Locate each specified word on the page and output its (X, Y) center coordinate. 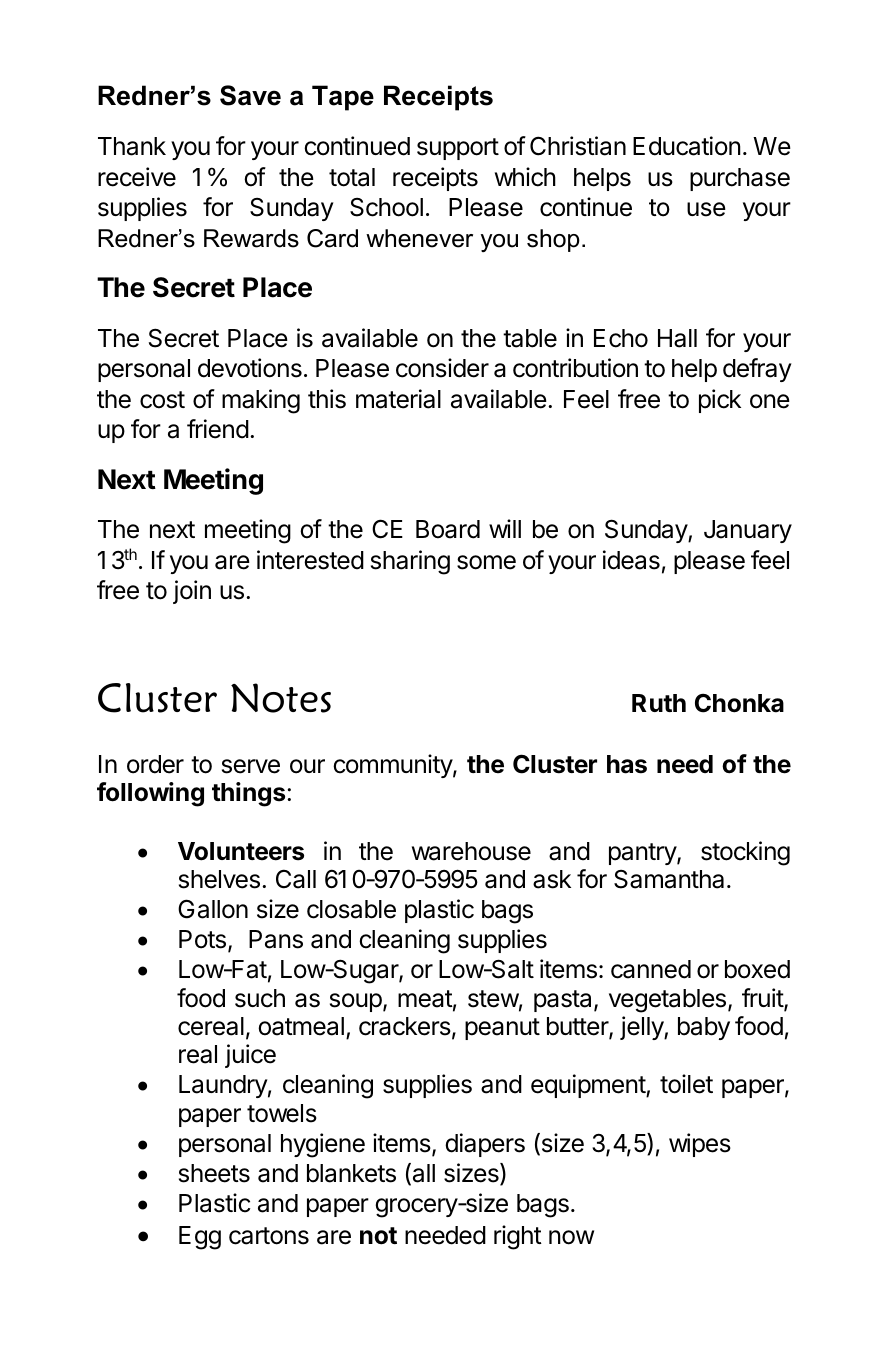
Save (250, 95)
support (458, 149)
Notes (281, 698)
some (486, 562)
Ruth (659, 703)
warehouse (471, 851)
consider (442, 368)
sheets (214, 1173)
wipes (700, 1145)
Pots (202, 939)
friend (218, 429)
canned (651, 969)
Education (687, 146)
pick (720, 401)
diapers (485, 1145)
